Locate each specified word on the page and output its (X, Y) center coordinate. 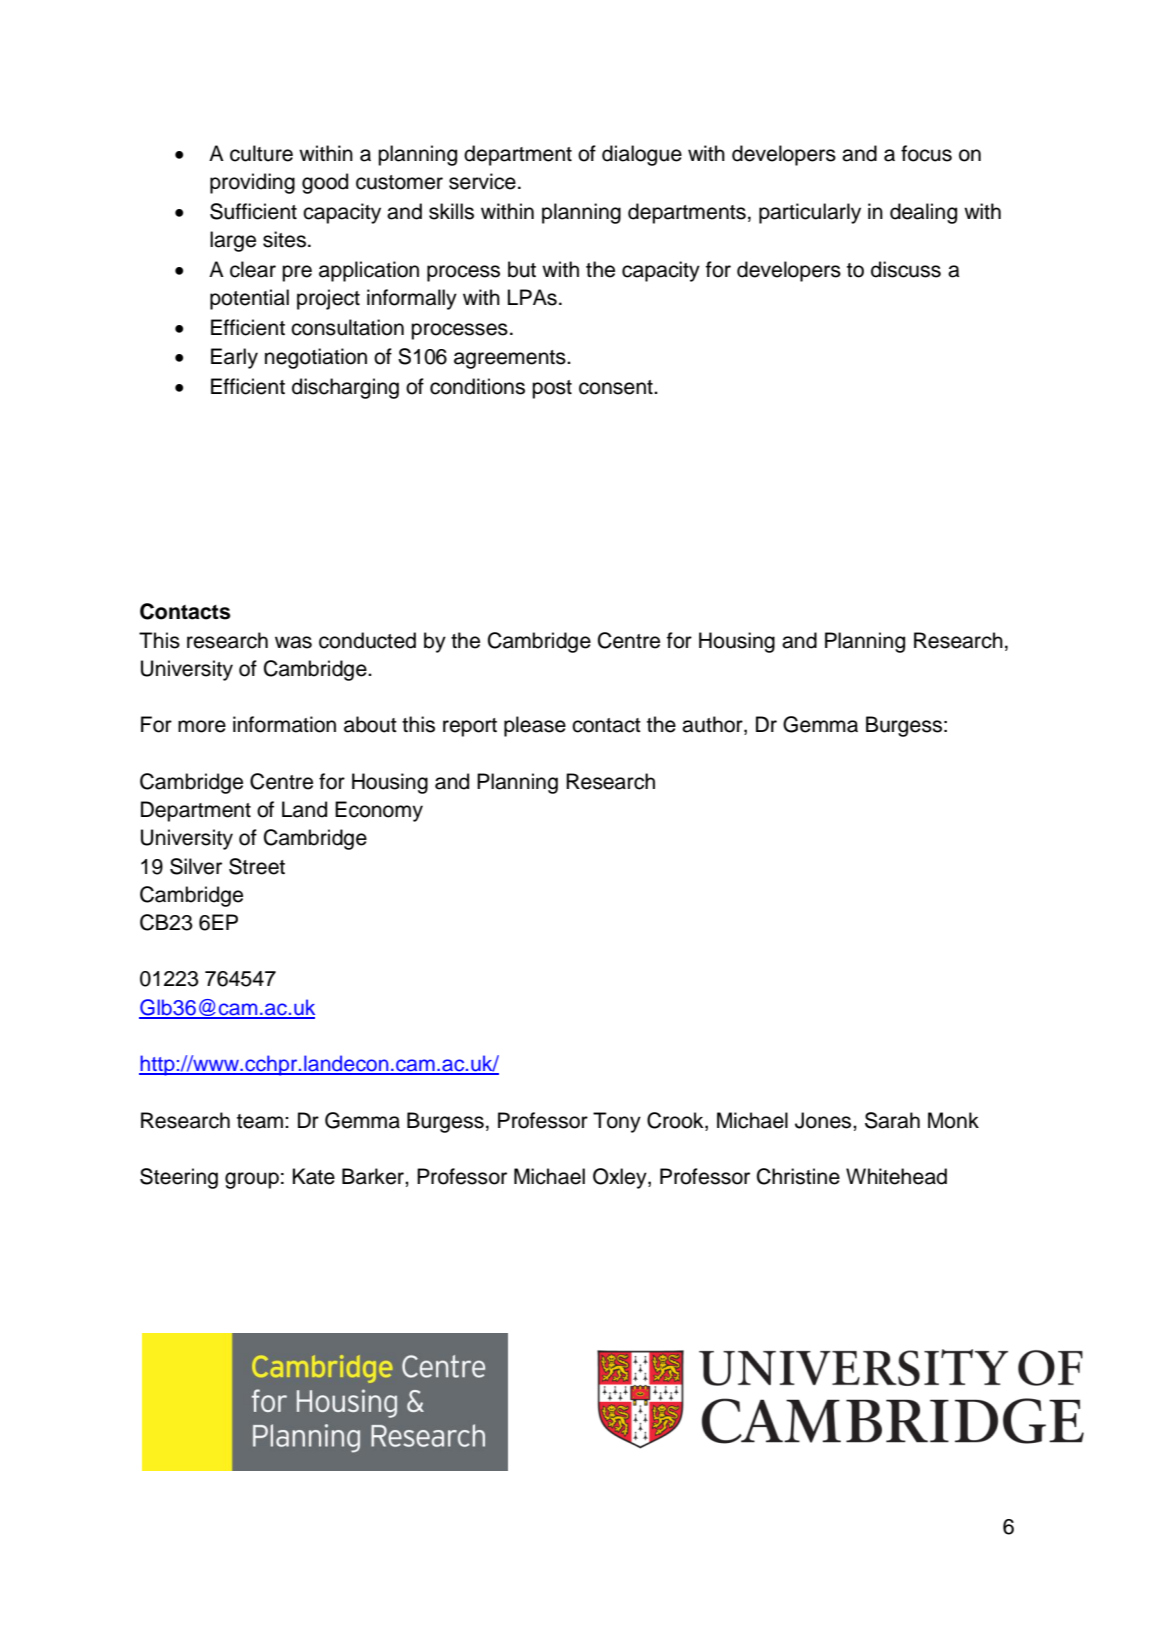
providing (252, 183)
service (482, 181)
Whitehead (896, 1176)
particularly (810, 213)
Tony (617, 1122)
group (252, 1180)
